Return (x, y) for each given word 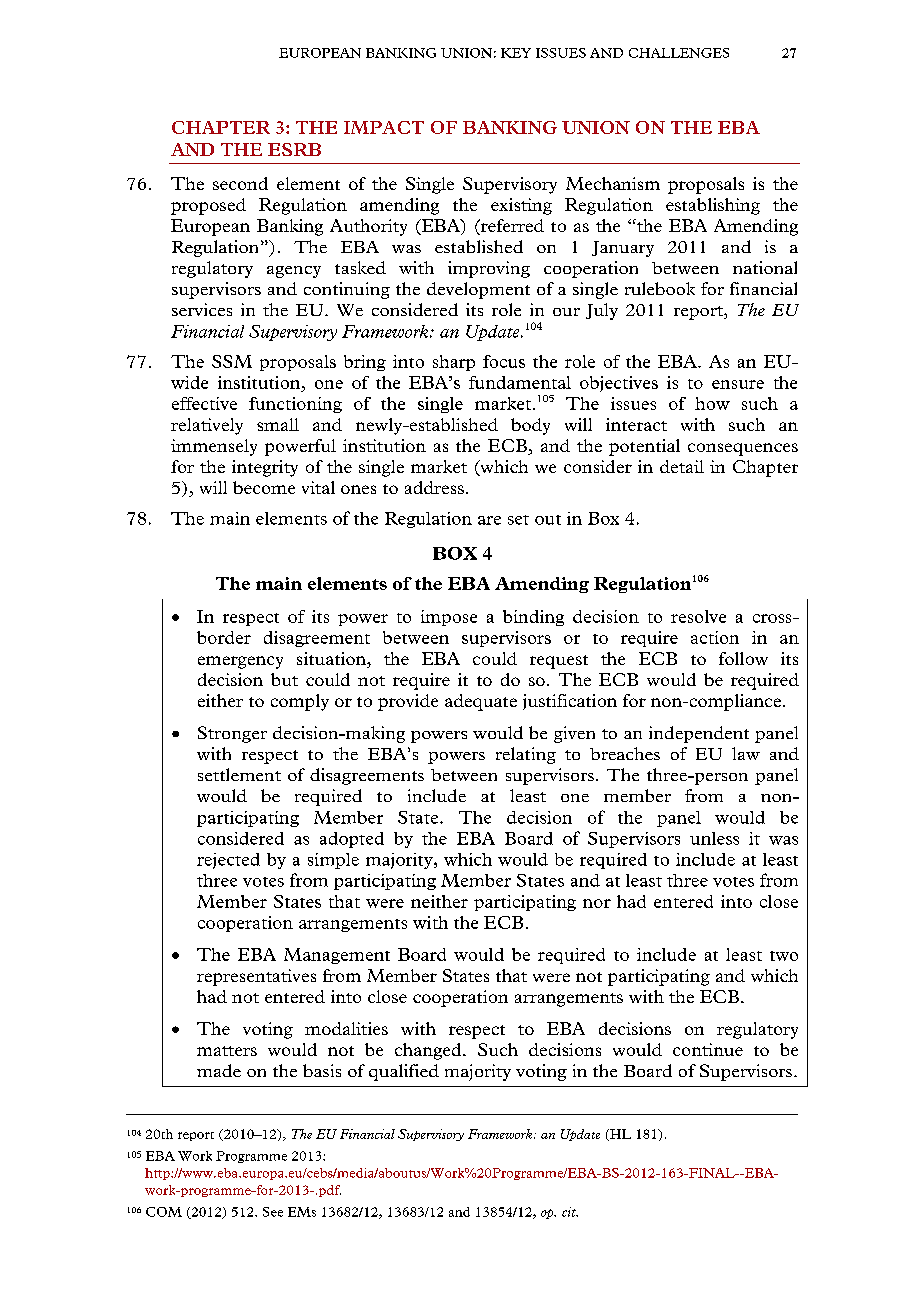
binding (533, 618)
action (715, 637)
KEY (516, 53)
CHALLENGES (679, 53)
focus (504, 361)
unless (714, 838)
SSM (232, 361)
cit (570, 1212)
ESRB (294, 149)
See (273, 1212)
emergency (240, 662)
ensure (738, 384)
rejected (228, 861)
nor (597, 903)
